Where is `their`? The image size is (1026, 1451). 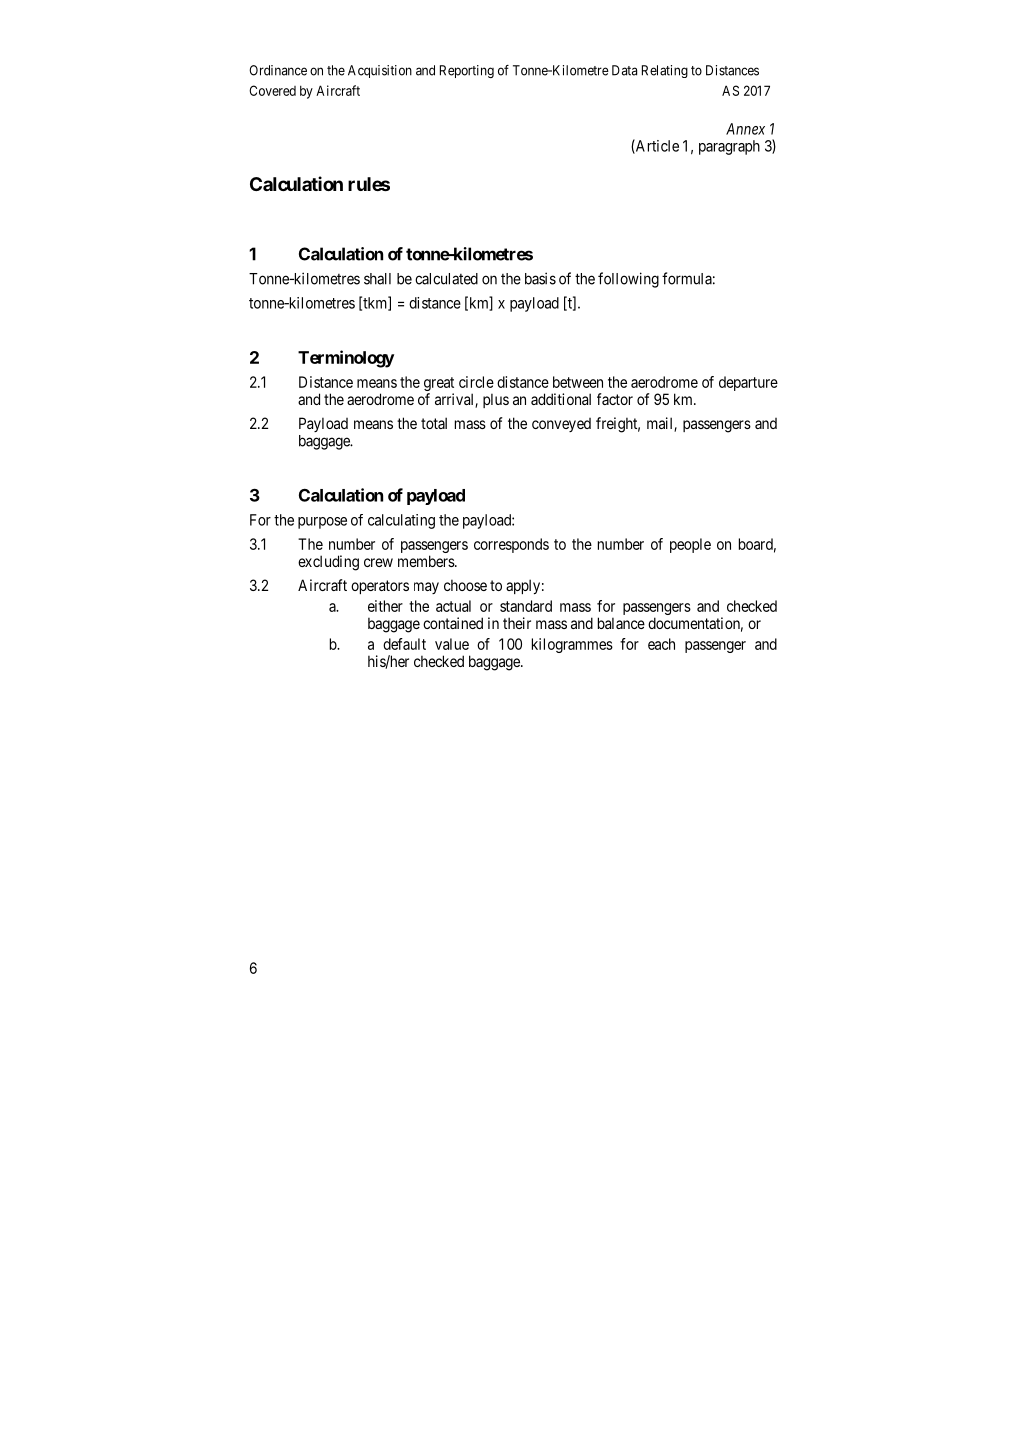 their is located at coordinates (517, 623).
